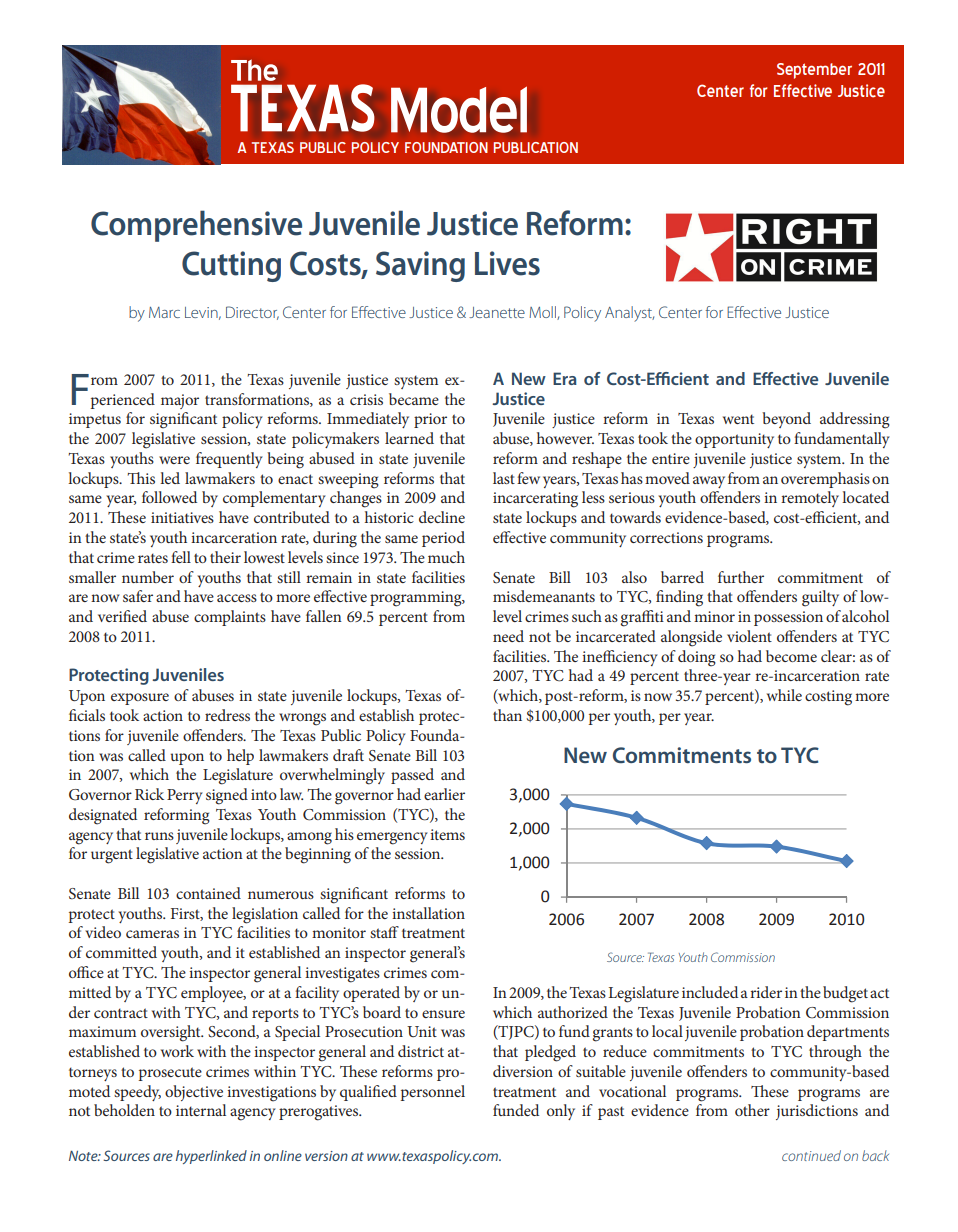 The width and height of the screenshot is (958, 1232). Describe the element at coordinates (814, 71) in the screenshot. I see `September` at that location.
